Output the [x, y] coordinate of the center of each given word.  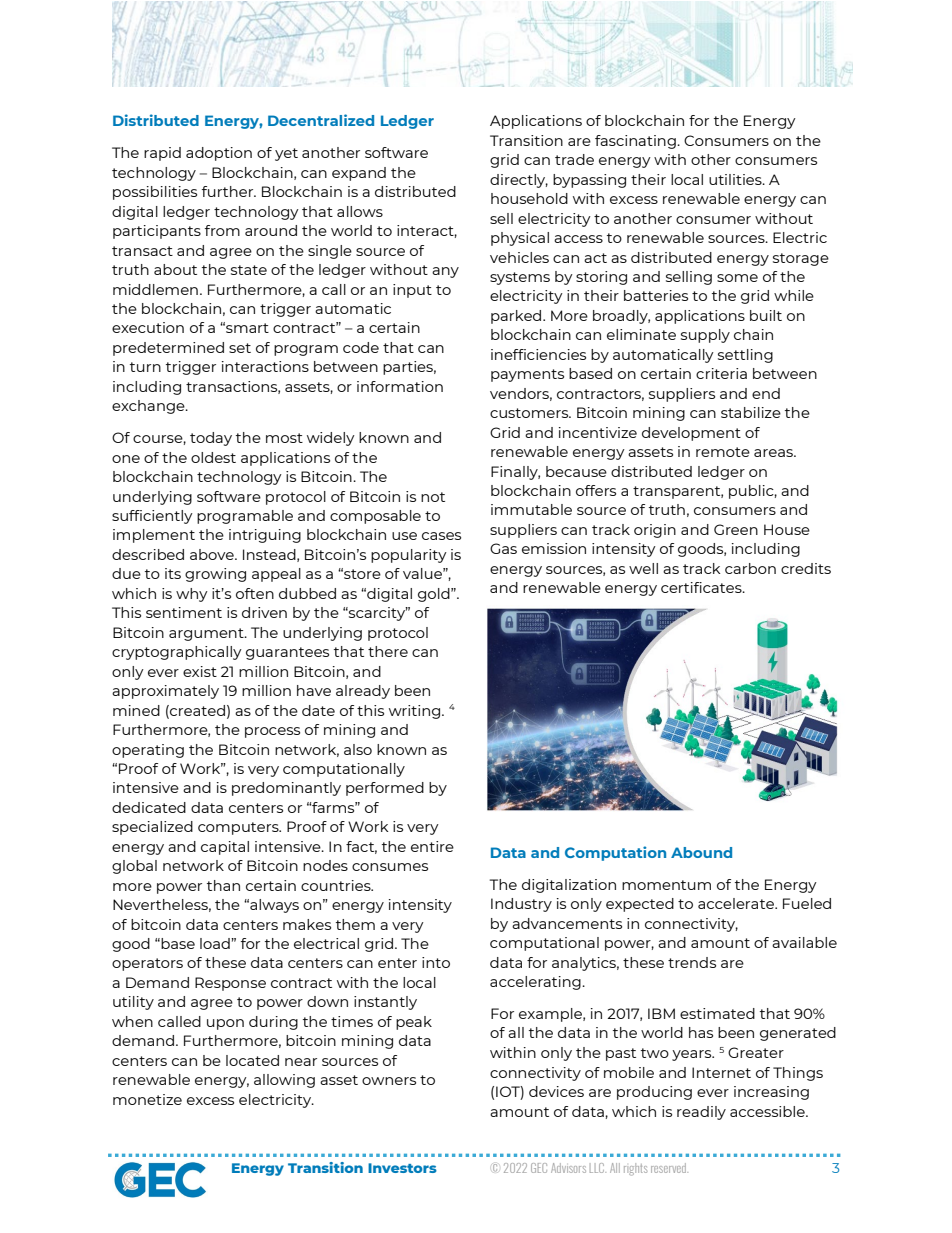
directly [519, 181]
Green [736, 529]
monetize [147, 1099]
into [436, 962]
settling [745, 356]
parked [517, 317]
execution [148, 327]
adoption [219, 154]
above [213, 554]
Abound [701, 852]
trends [692, 962]
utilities [736, 179]
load [216, 943]
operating [148, 751]
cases [441, 536]
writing [416, 712]
